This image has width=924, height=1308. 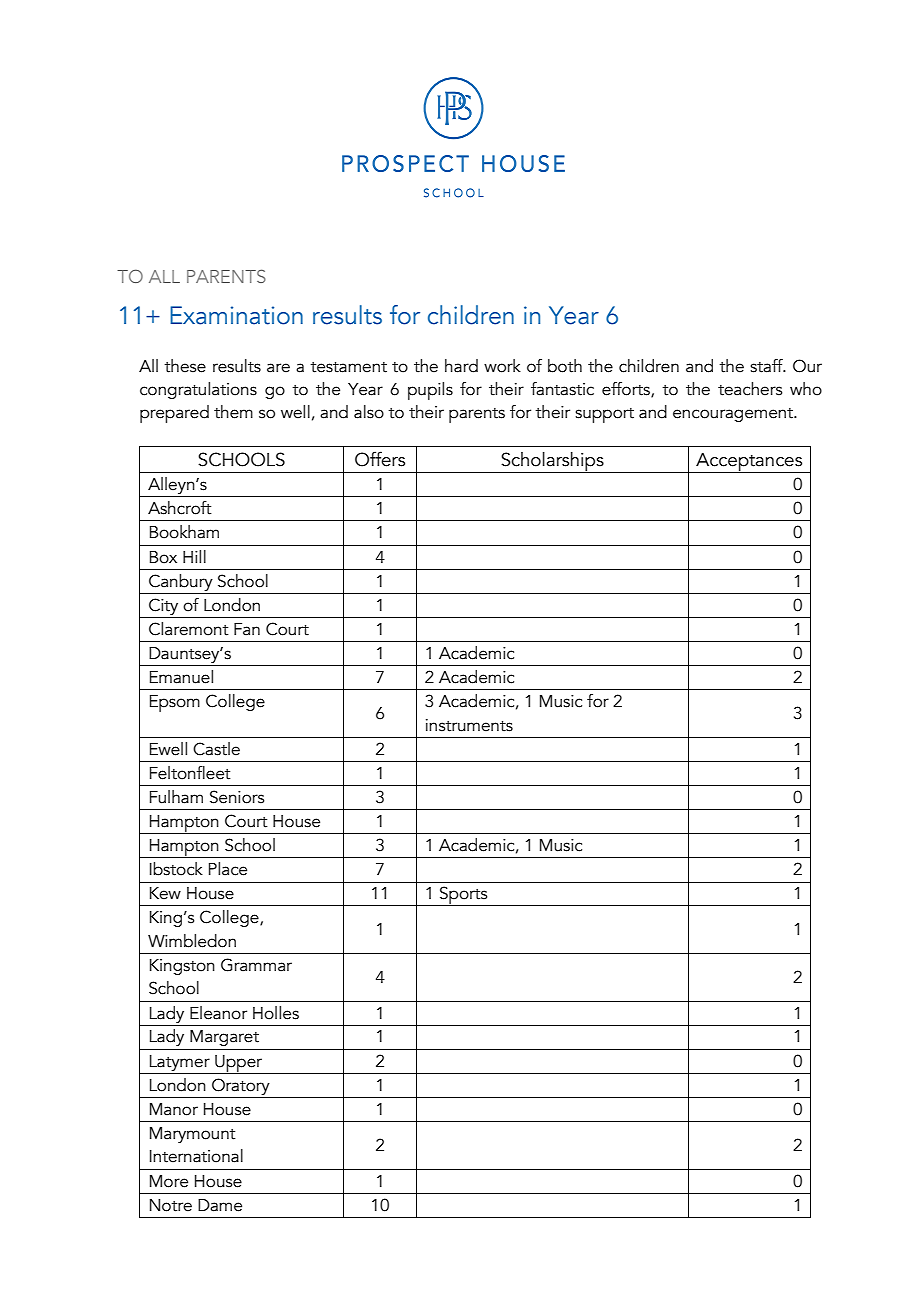 What do you see at coordinates (464, 896) in the image?
I see `Sports` at bounding box center [464, 896].
